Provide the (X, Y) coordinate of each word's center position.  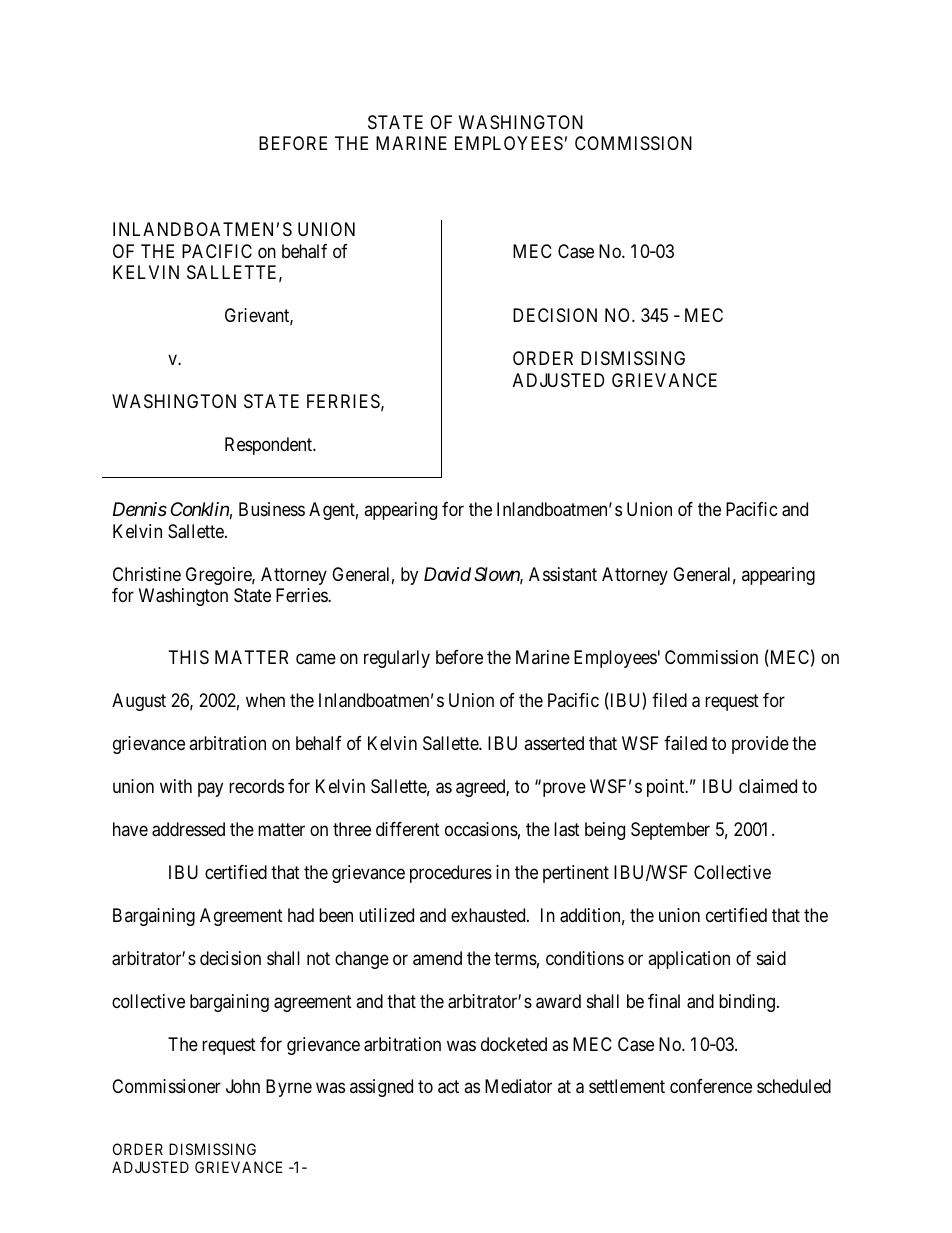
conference (711, 1086)
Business (272, 509)
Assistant (563, 574)
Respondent (270, 446)
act (448, 1087)
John (243, 1086)
